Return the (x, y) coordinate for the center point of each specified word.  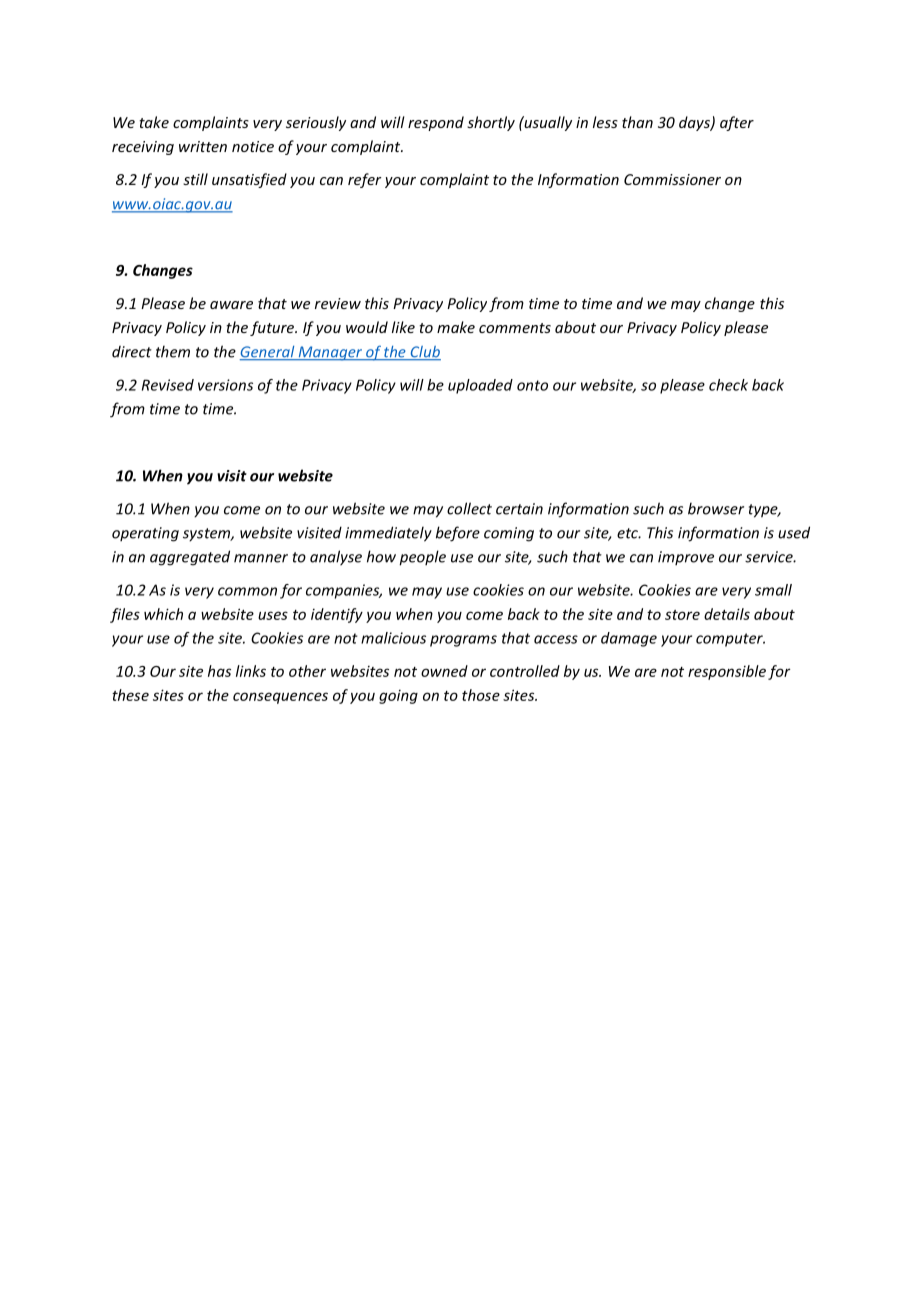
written (203, 146)
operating (145, 534)
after (737, 123)
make (456, 327)
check (728, 385)
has (219, 671)
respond (436, 123)
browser (716, 508)
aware (231, 305)
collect (469, 508)
